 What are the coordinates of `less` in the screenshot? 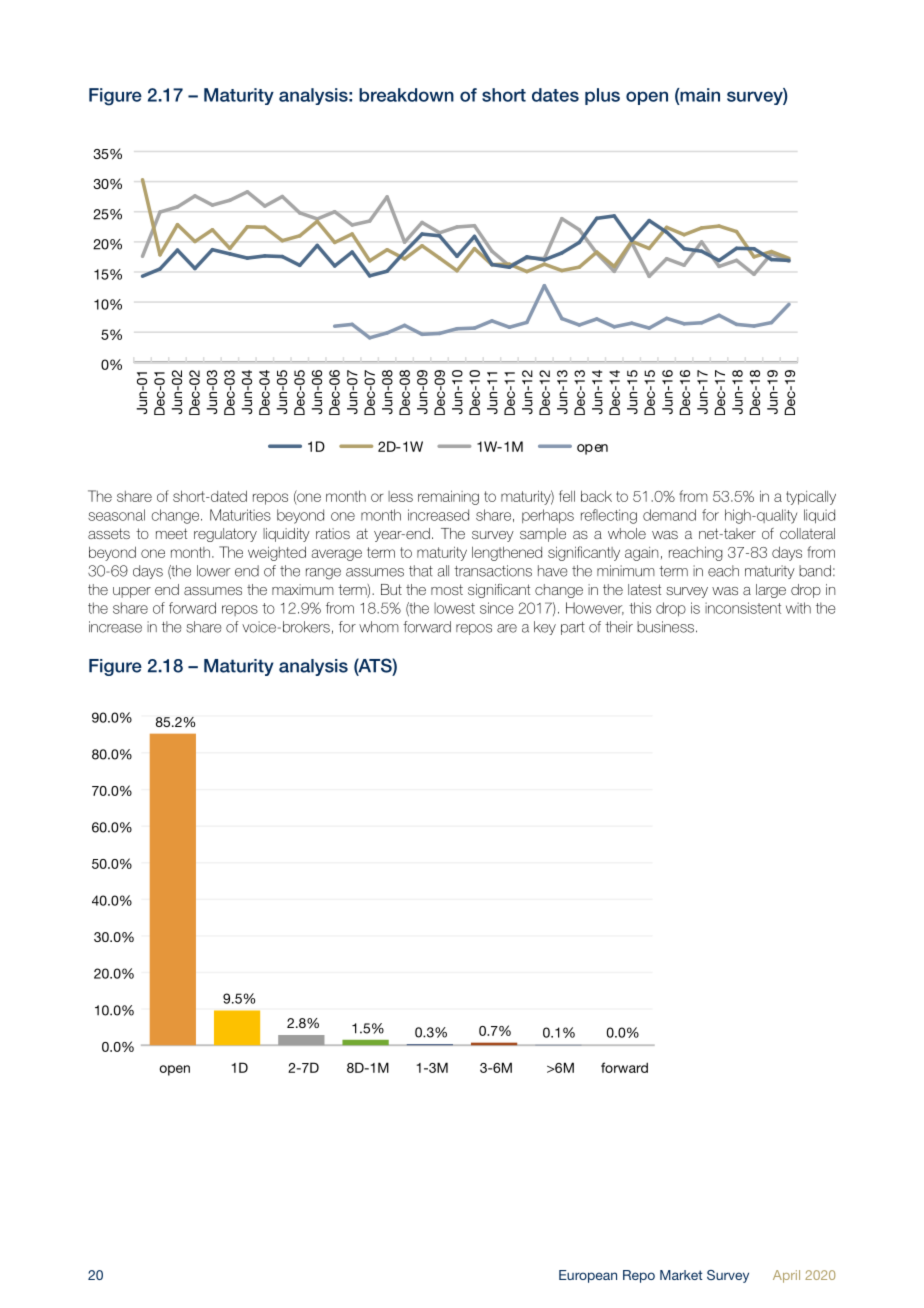 It's located at (400, 496).
